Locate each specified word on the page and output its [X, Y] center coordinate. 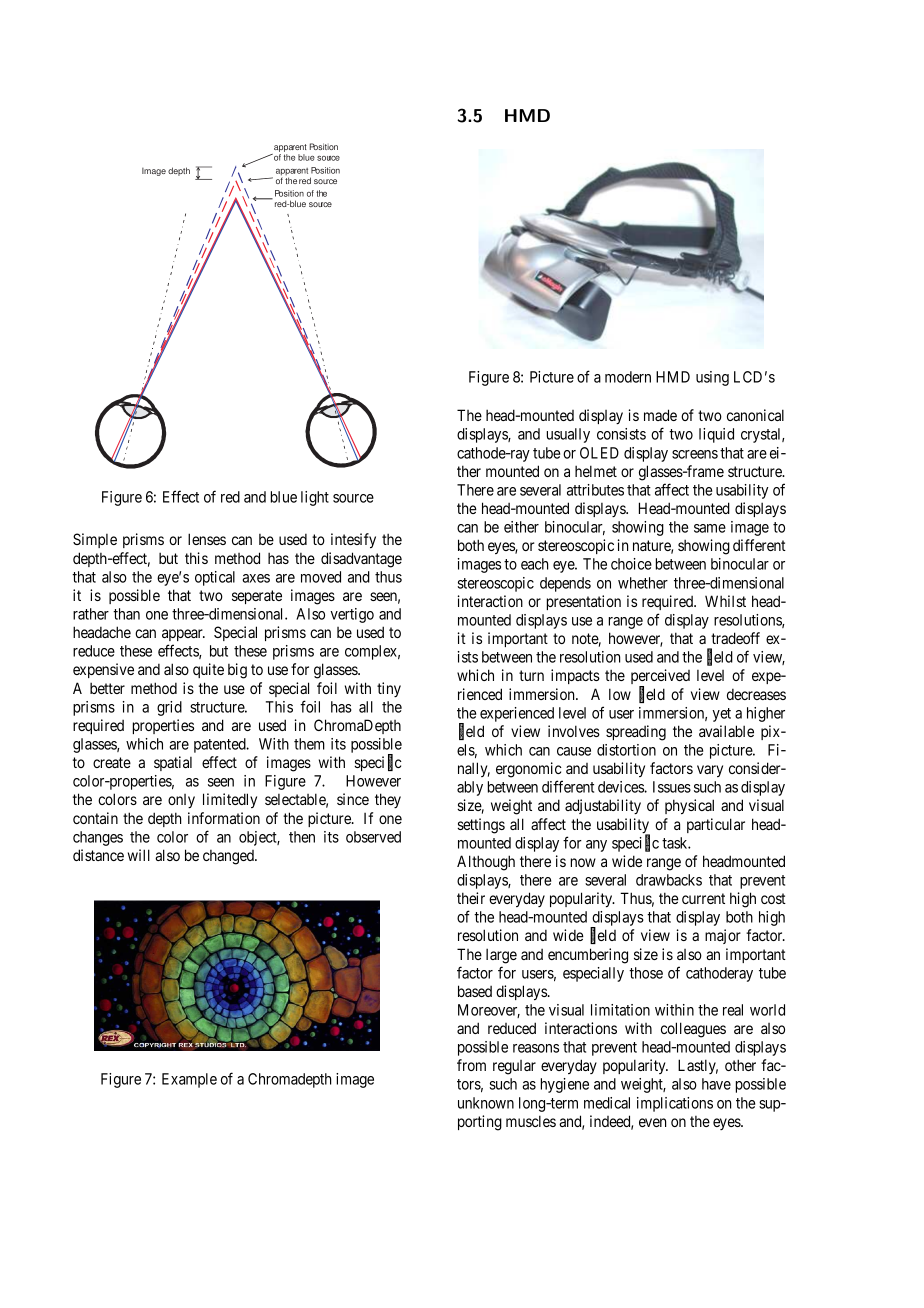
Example [189, 1080]
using [712, 378]
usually [568, 435]
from [471, 1065]
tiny [389, 689]
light [315, 498]
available [726, 731]
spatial [173, 763]
